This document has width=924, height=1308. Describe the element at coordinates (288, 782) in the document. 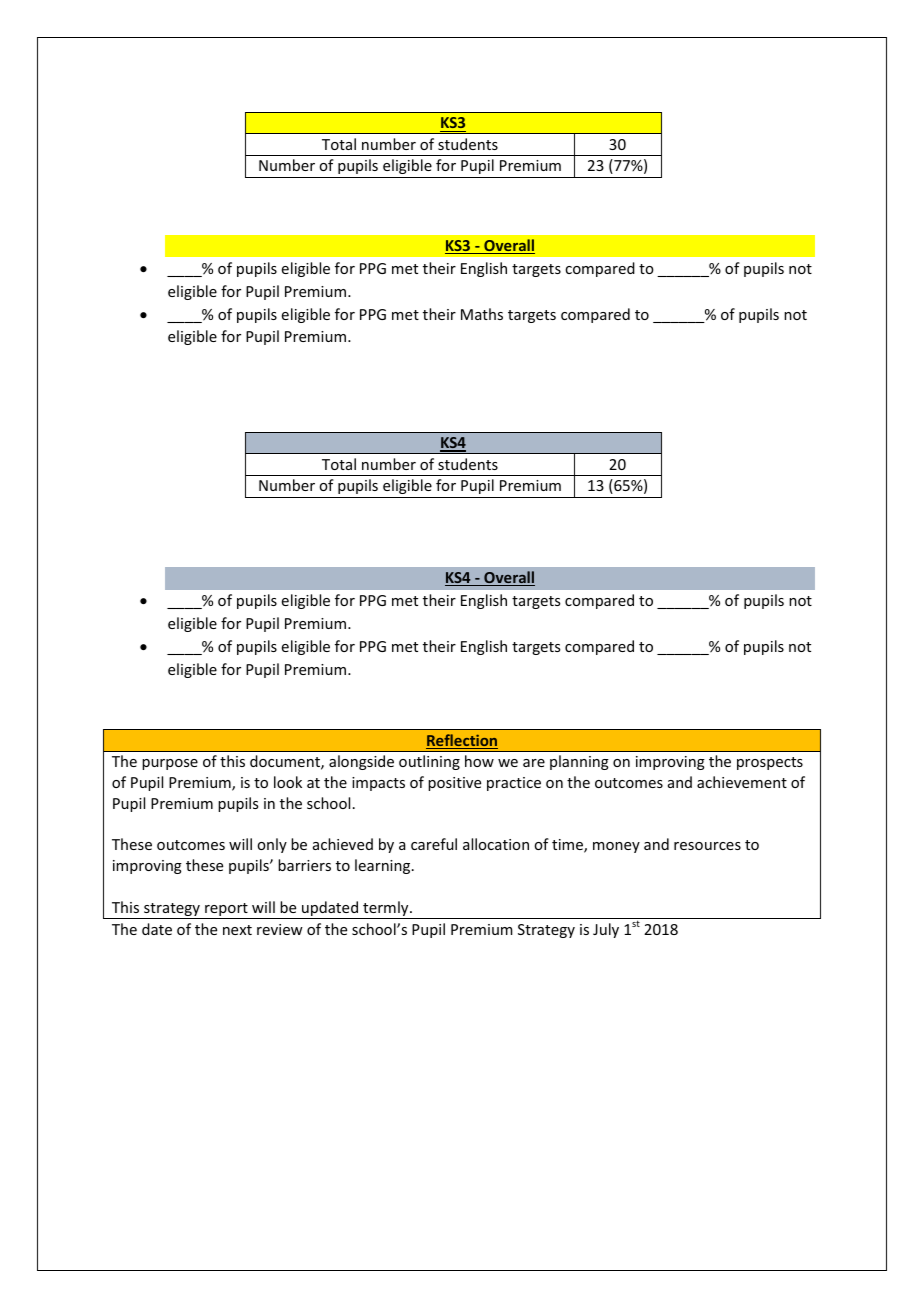

I see `look` at that location.
